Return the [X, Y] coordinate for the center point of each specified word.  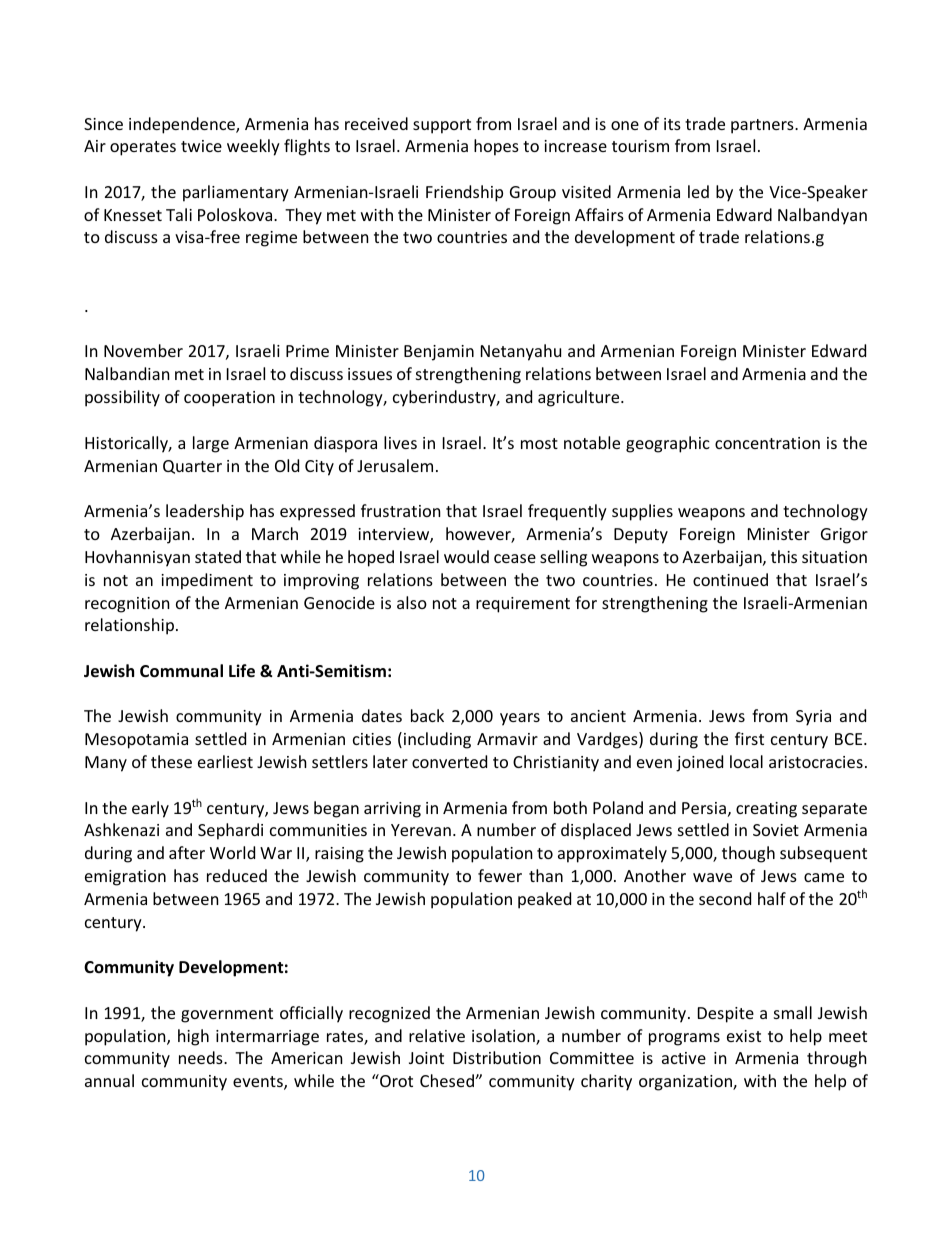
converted [449, 761]
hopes [496, 147]
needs [202, 1057]
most [539, 443]
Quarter [192, 467]
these [171, 761]
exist [744, 1036]
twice [201, 146]
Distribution [497, 1057]
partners [763, 126]
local [746, 761]
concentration [767, 443]
